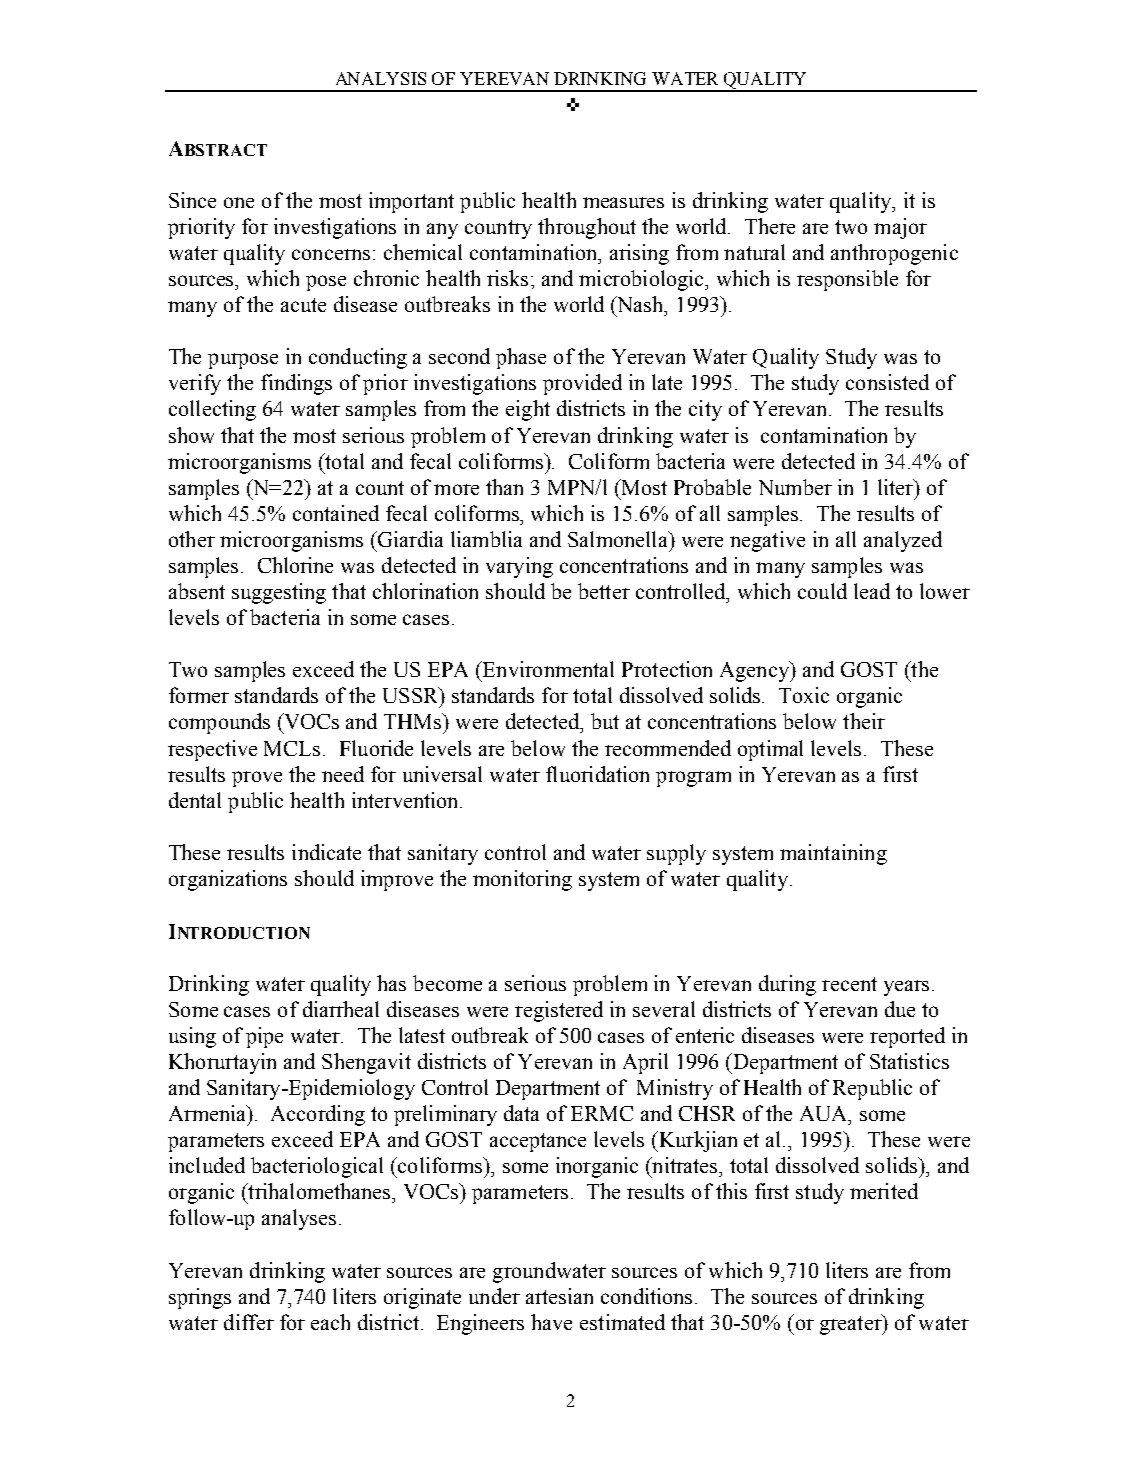 This image has height=1478, width=1142. I want to click on artesian, so click(559, 1296).
